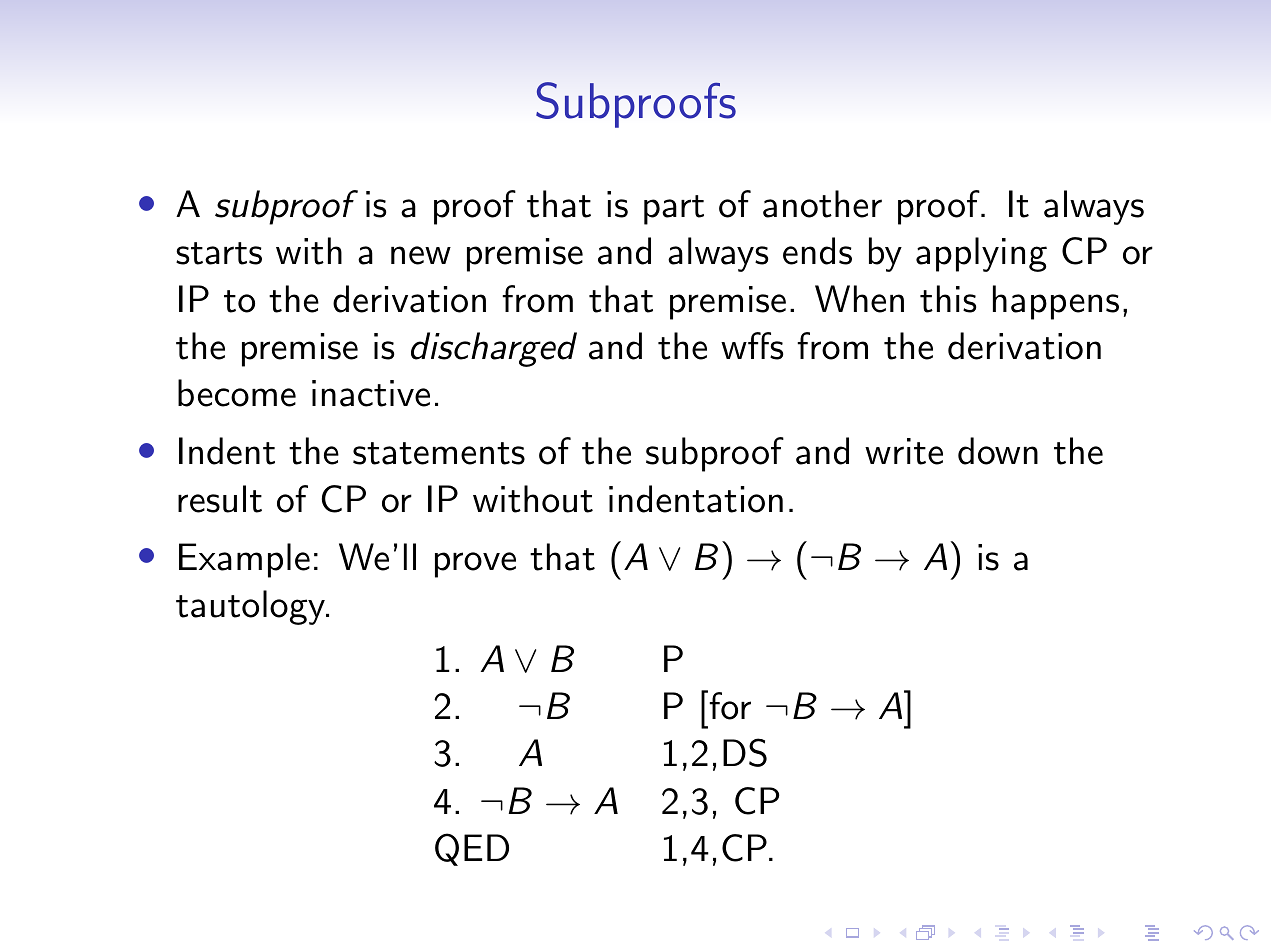 The width and height of the screenshot is (1271, 952). What do you see at coordinates (472, 849) in the screenshot?
I see `QED` at bounding box center [472, 849].
